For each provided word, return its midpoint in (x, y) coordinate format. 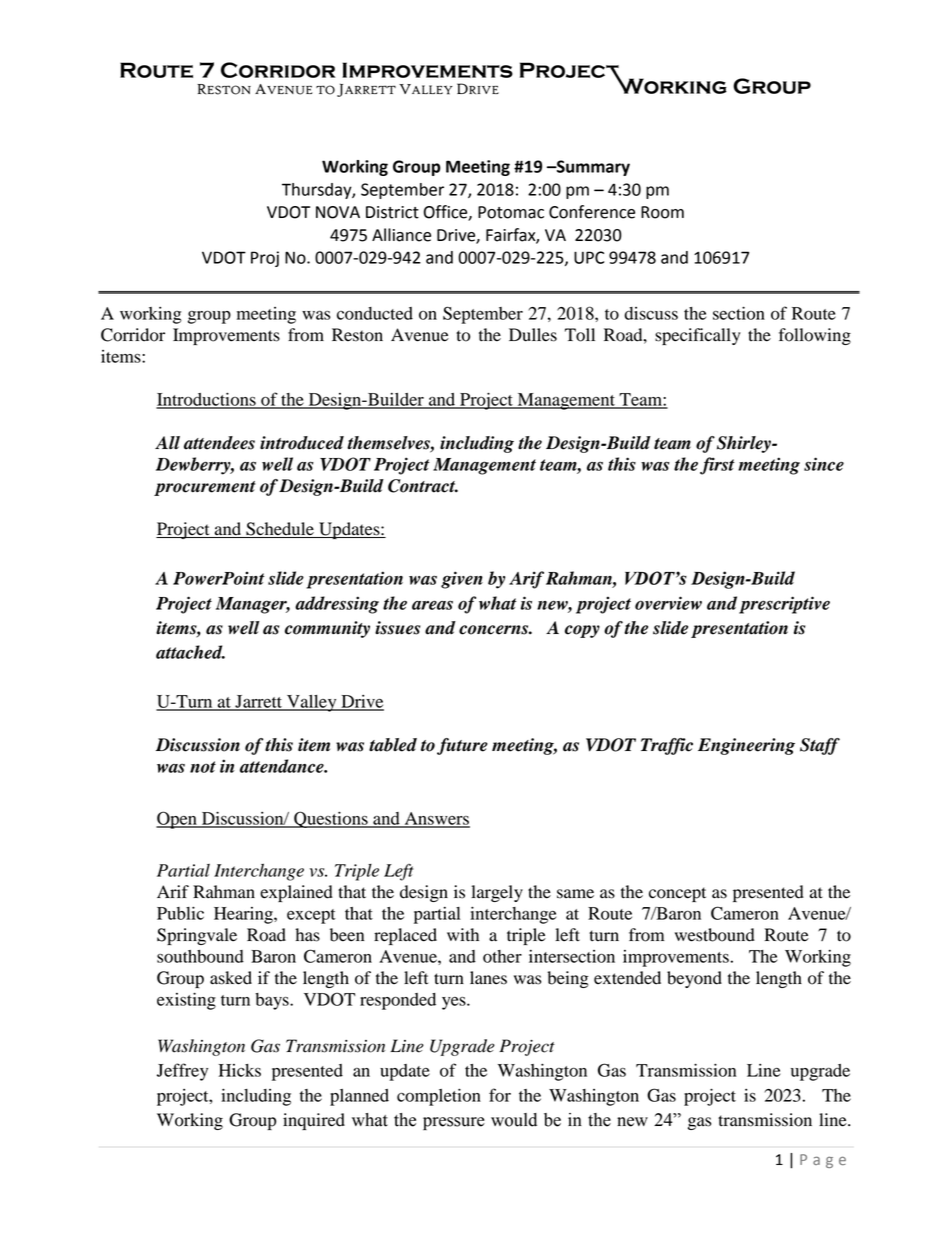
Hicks (240, 1070)
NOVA (338, 212)
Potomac (511, 212)
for (500, 1095)
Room (662, 212)
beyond (694, 979)
